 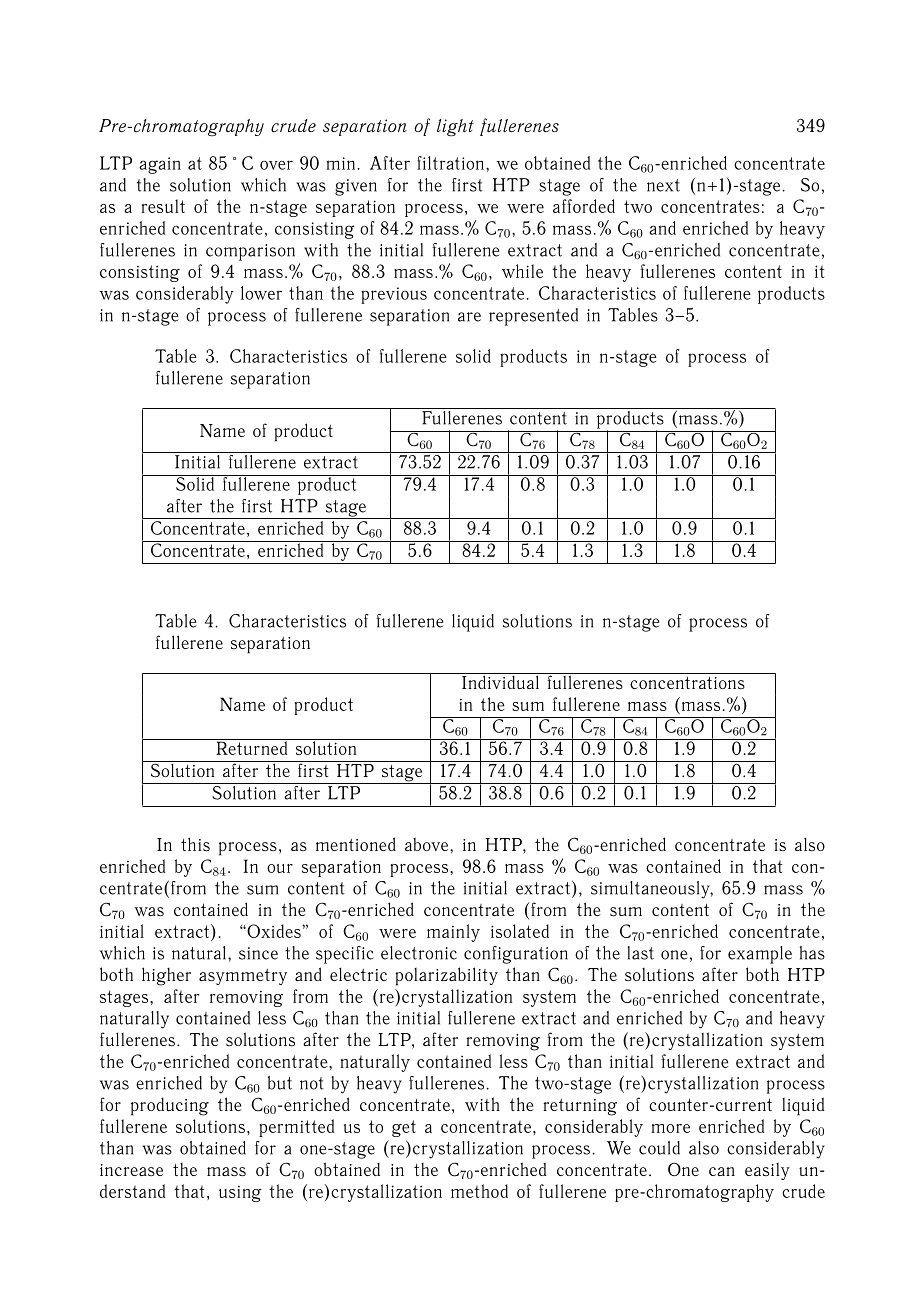 What do you see at coordinates (450, 163) in the screenshot?
I see `filtration` at bounding box center [450, 163].
